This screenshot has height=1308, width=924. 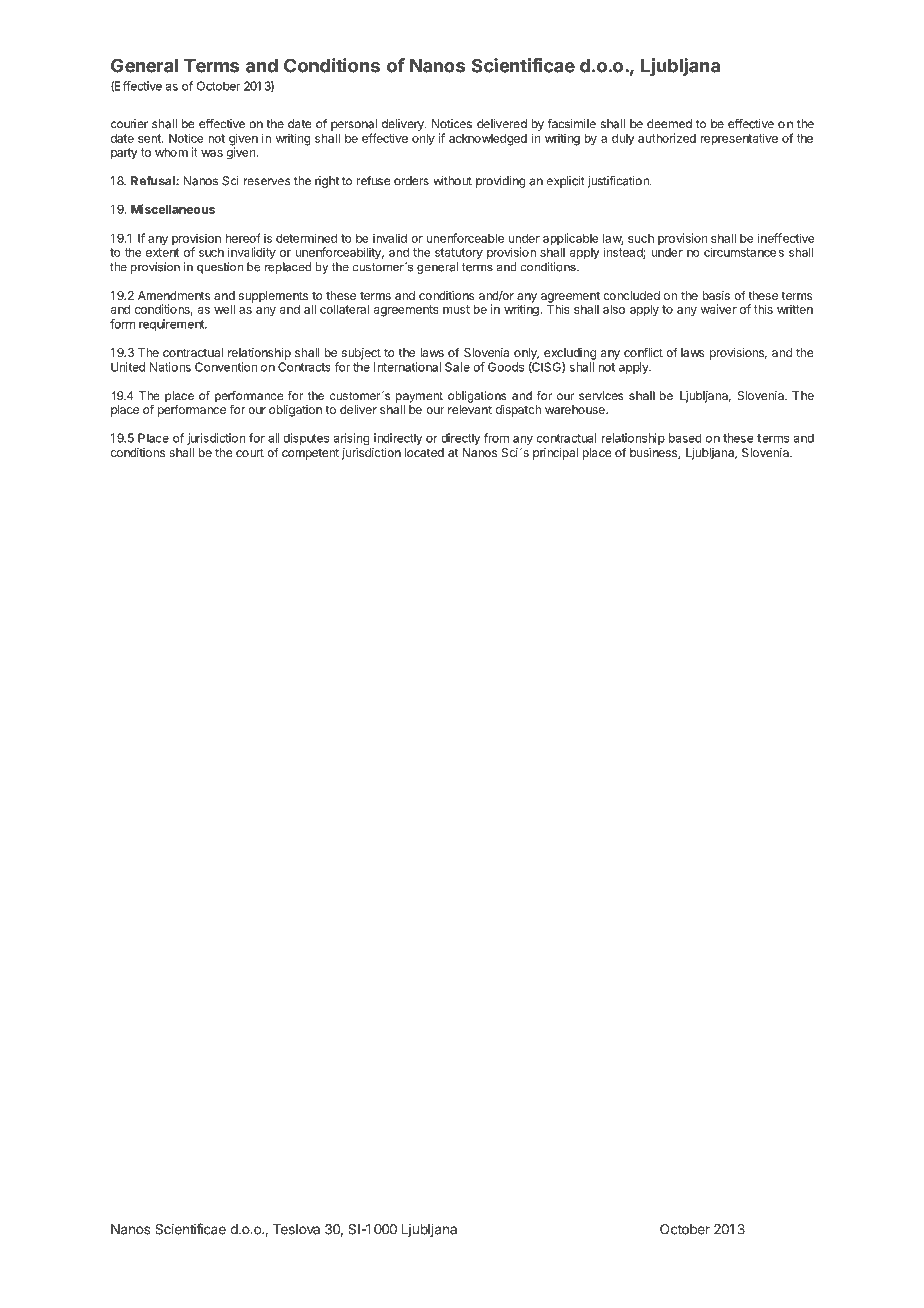 I want to click on from, so click(x=496, y=438).
